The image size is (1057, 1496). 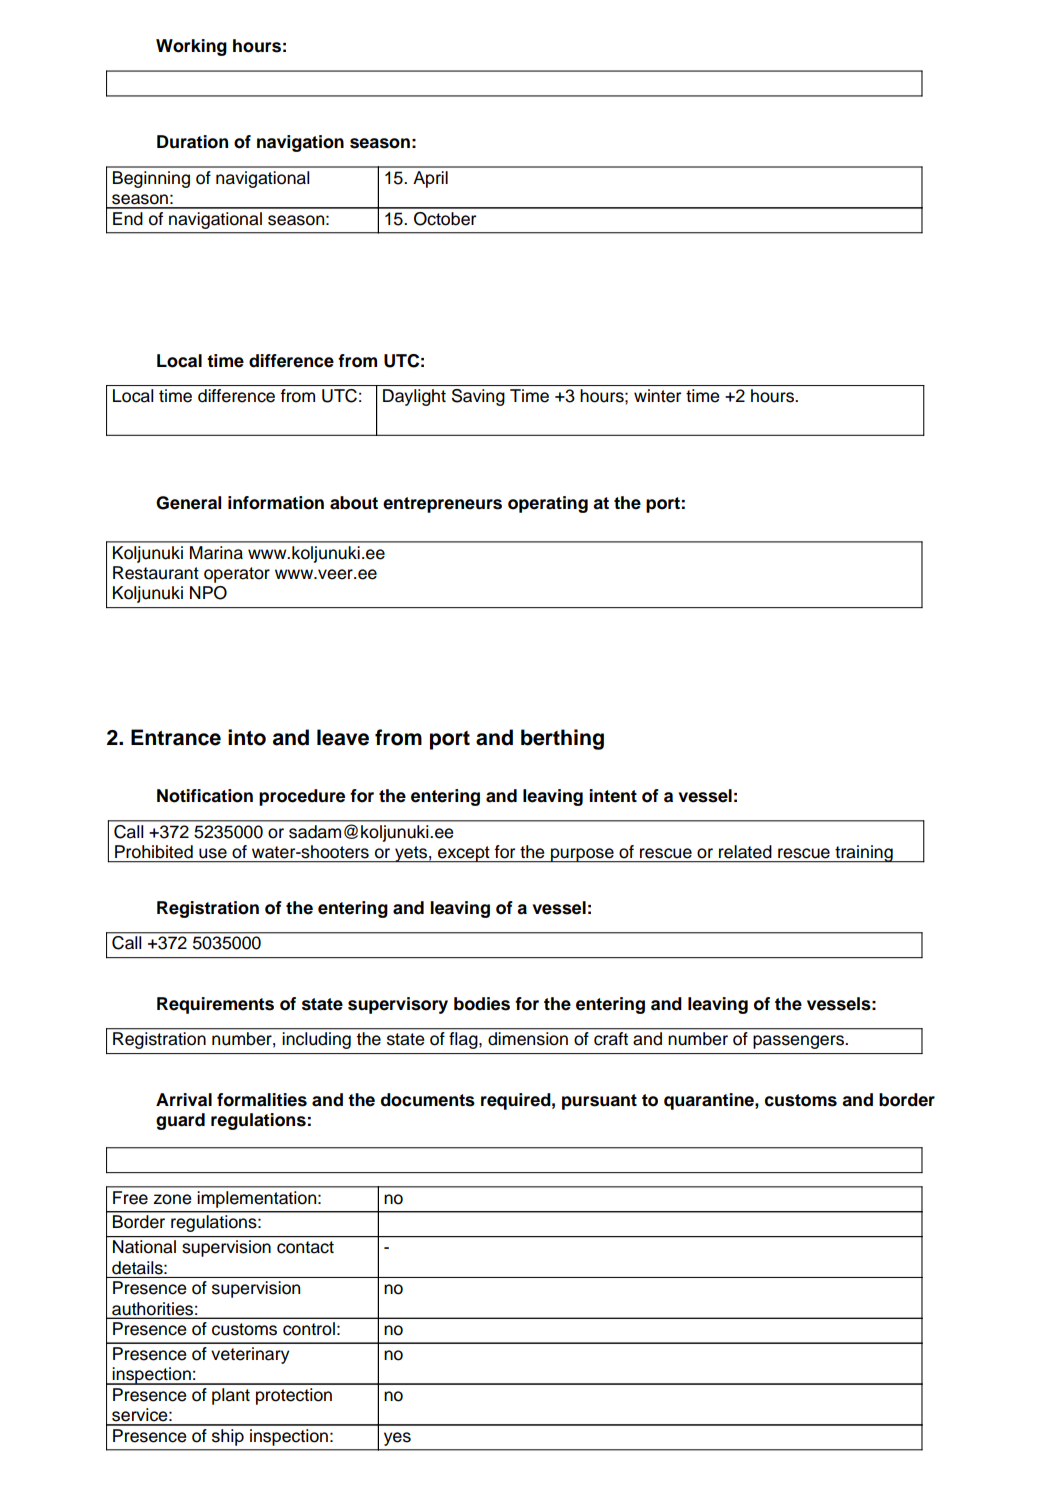 I want to click on into, so click(x=247, y=737).
